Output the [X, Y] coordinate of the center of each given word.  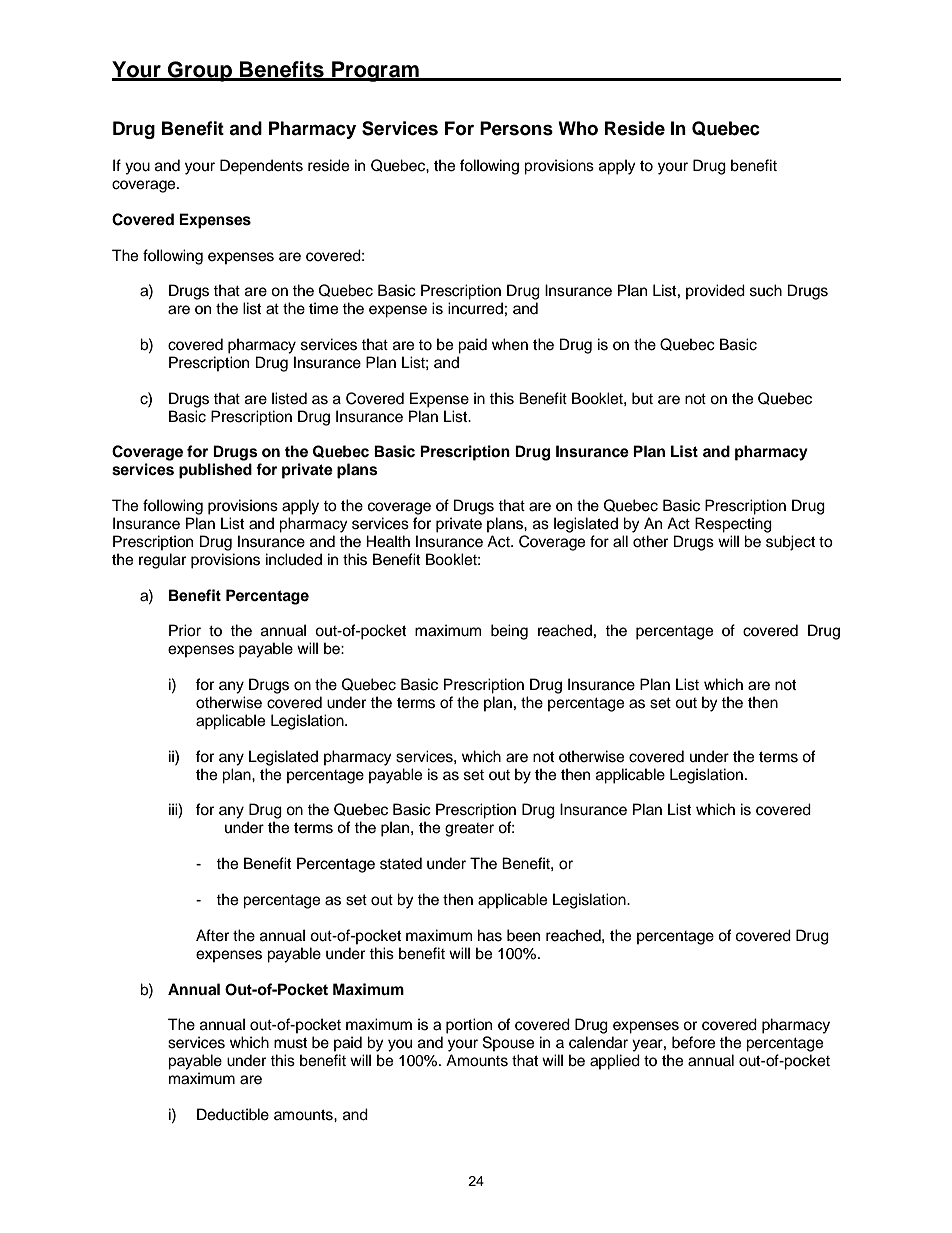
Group [200, 71]
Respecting [733, 525]
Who [578, 128]
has [490, 935]
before [693, 1042]
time [323, 308]
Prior [185, 630]
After [212, 935]
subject [790, 543]
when [510, 344]
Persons [516, 128]
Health [388, 541]
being [509, 632]
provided [715, 292]
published [215, 471]
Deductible [233, 1114]
